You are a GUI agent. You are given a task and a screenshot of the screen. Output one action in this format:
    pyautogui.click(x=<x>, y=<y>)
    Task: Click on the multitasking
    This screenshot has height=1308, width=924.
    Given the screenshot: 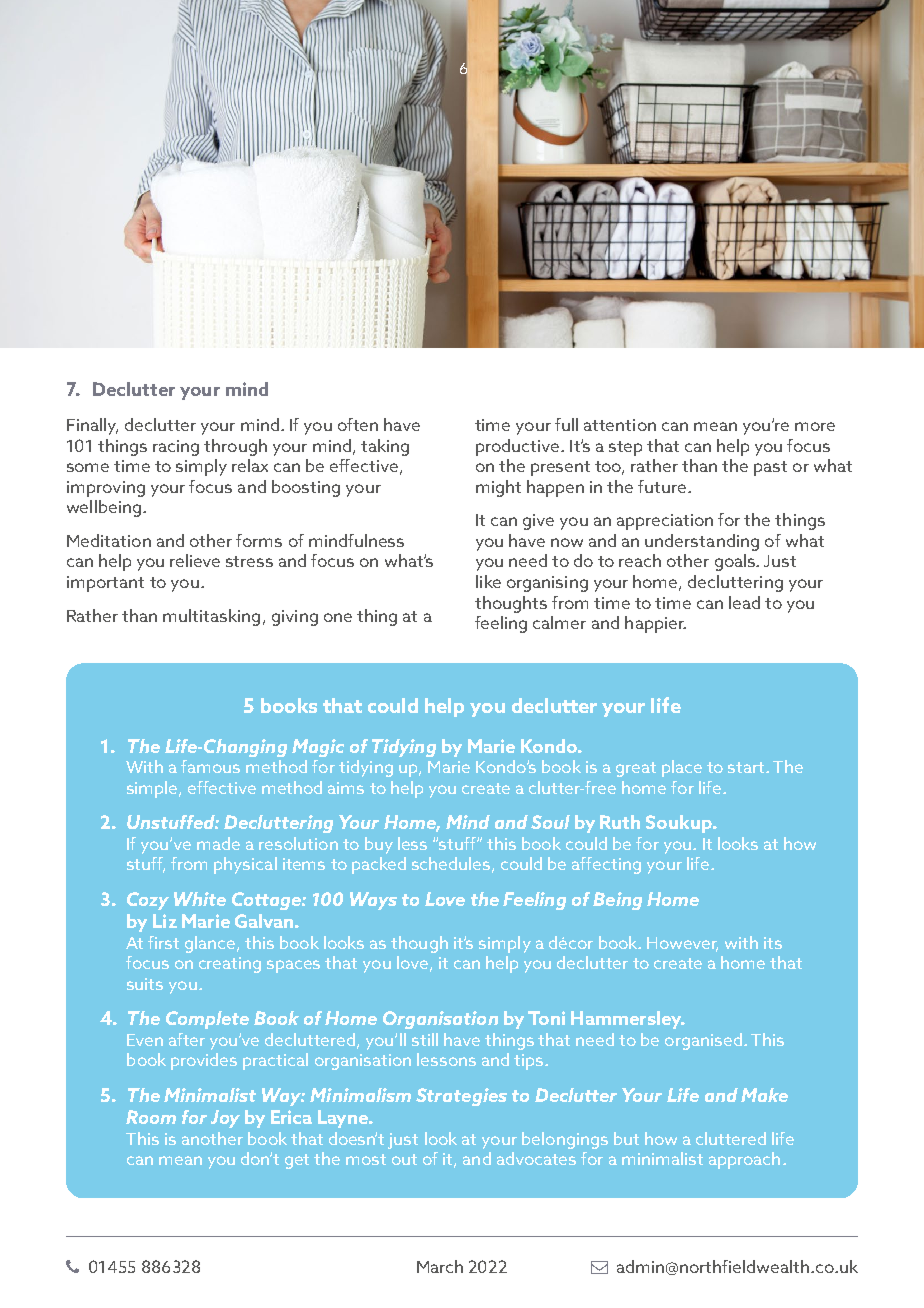 What is the action you would take?
    pyautogui.click(x=211, y=617)
